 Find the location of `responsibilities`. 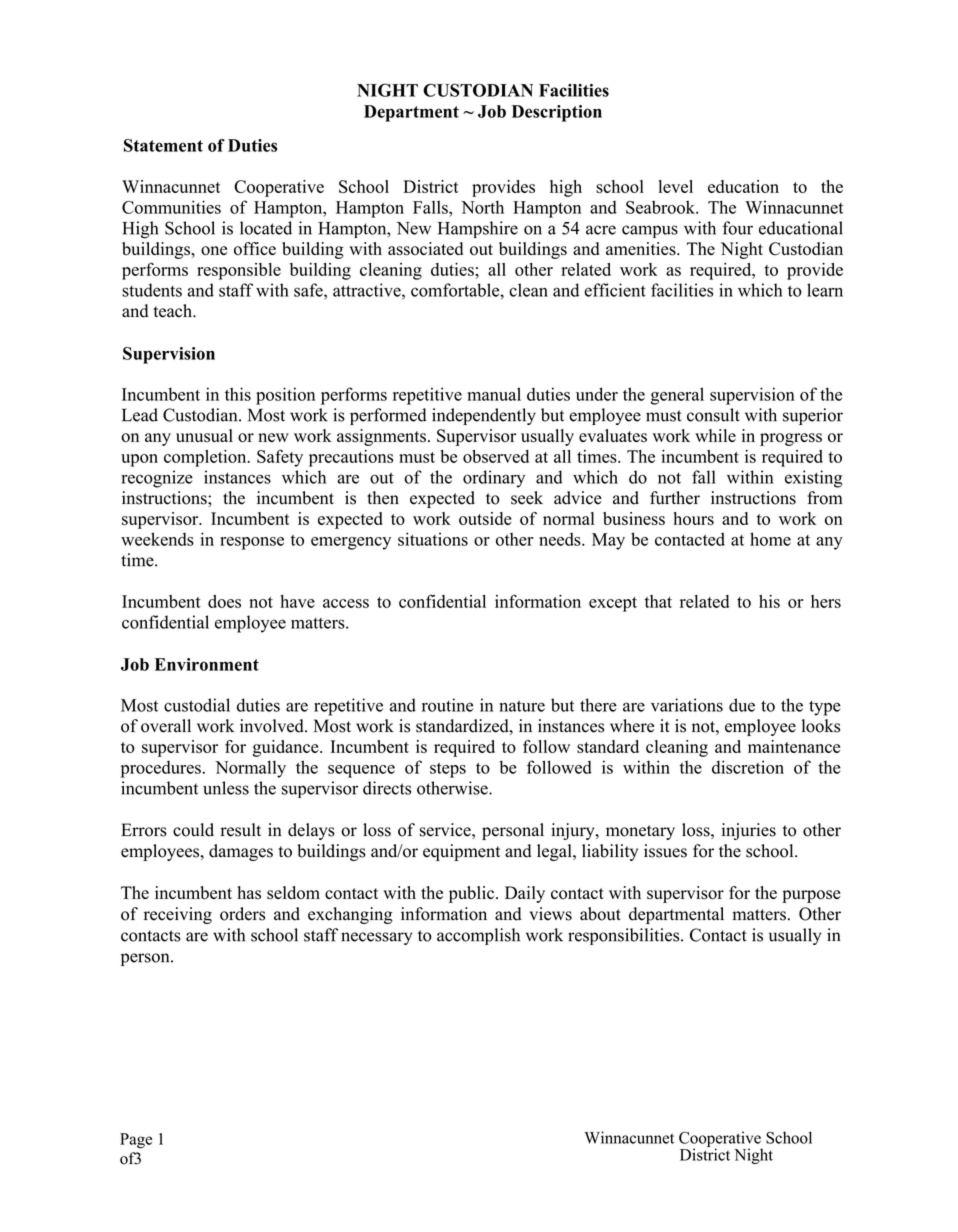

responsibilities is located at coordinates (625, 936).
